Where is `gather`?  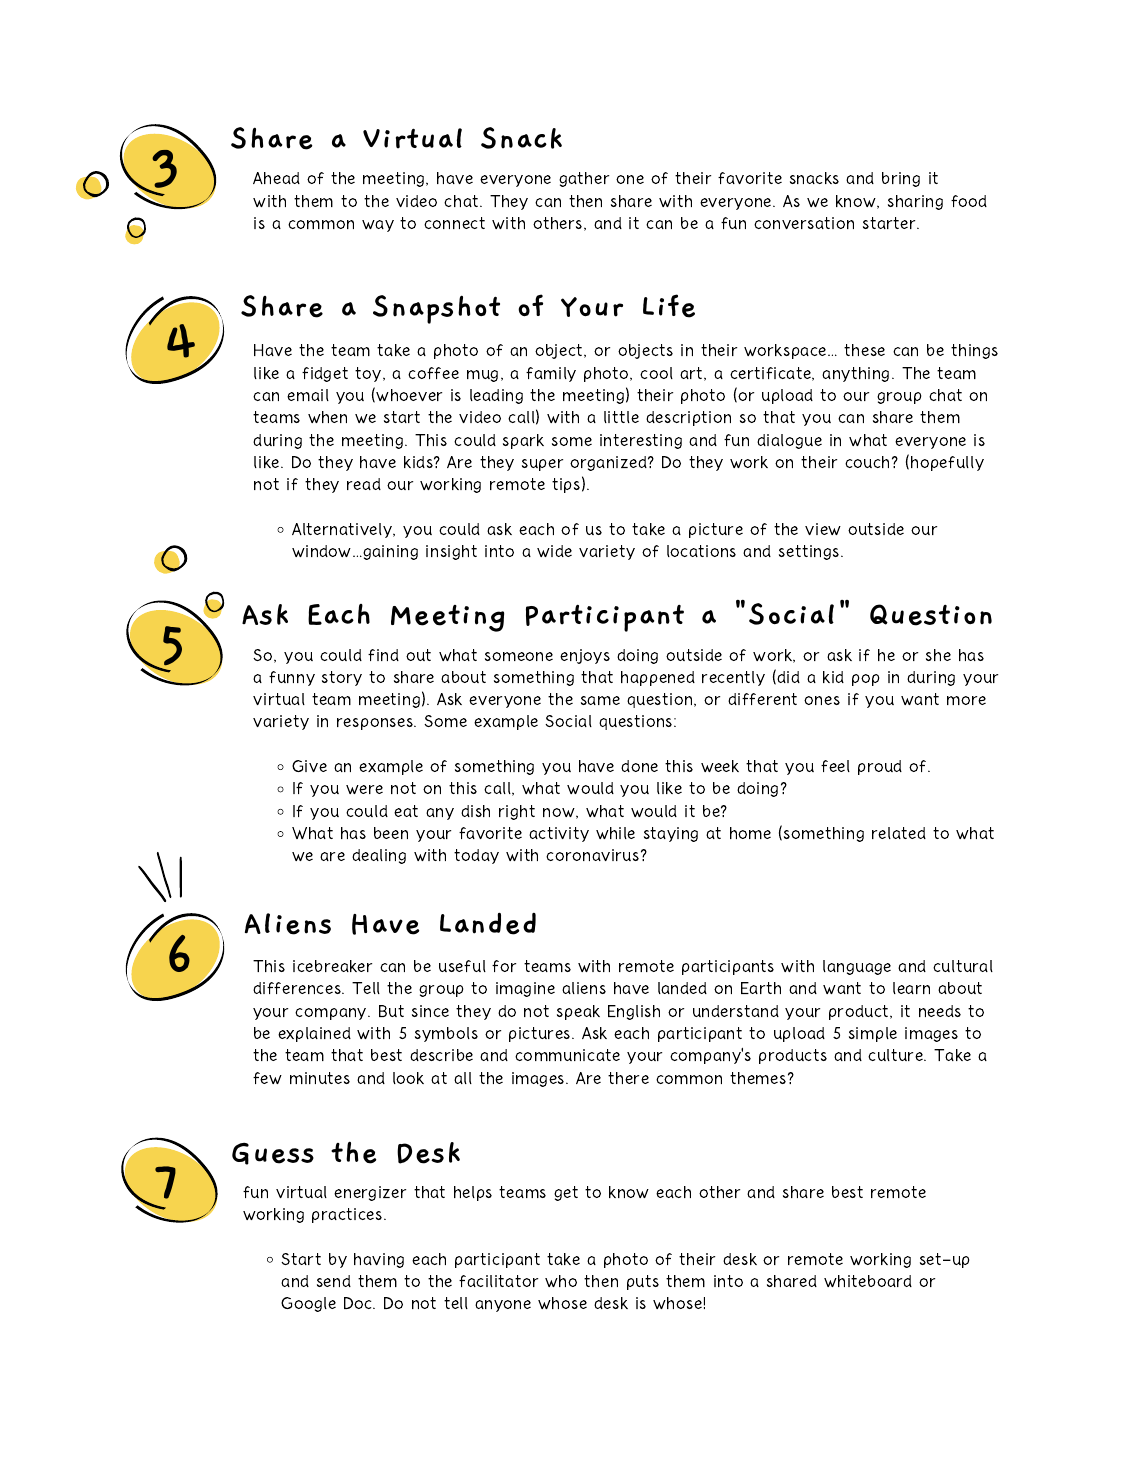
gather is located at coordinates (584, 179).
